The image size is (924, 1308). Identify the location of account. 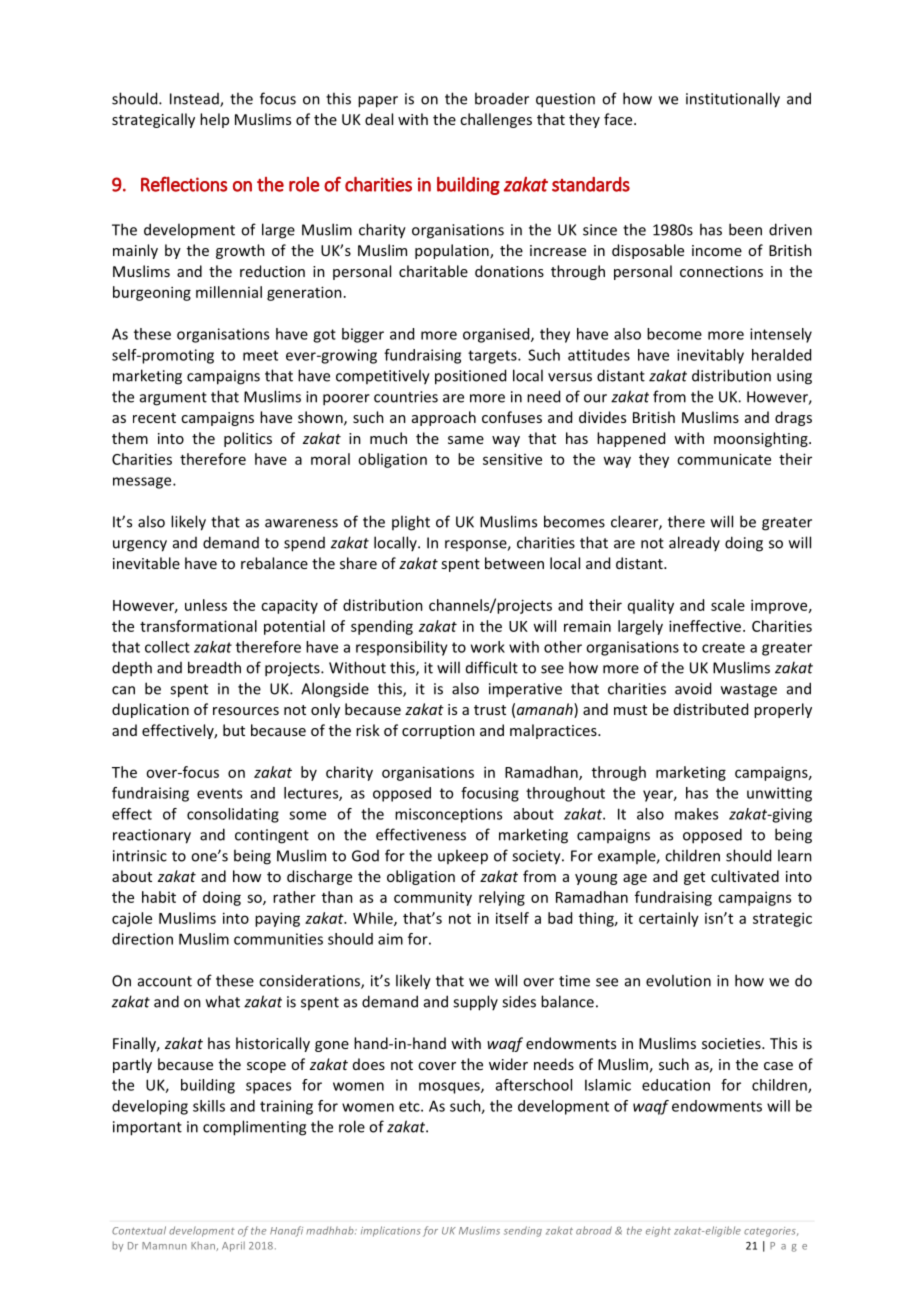
(165, 981).
